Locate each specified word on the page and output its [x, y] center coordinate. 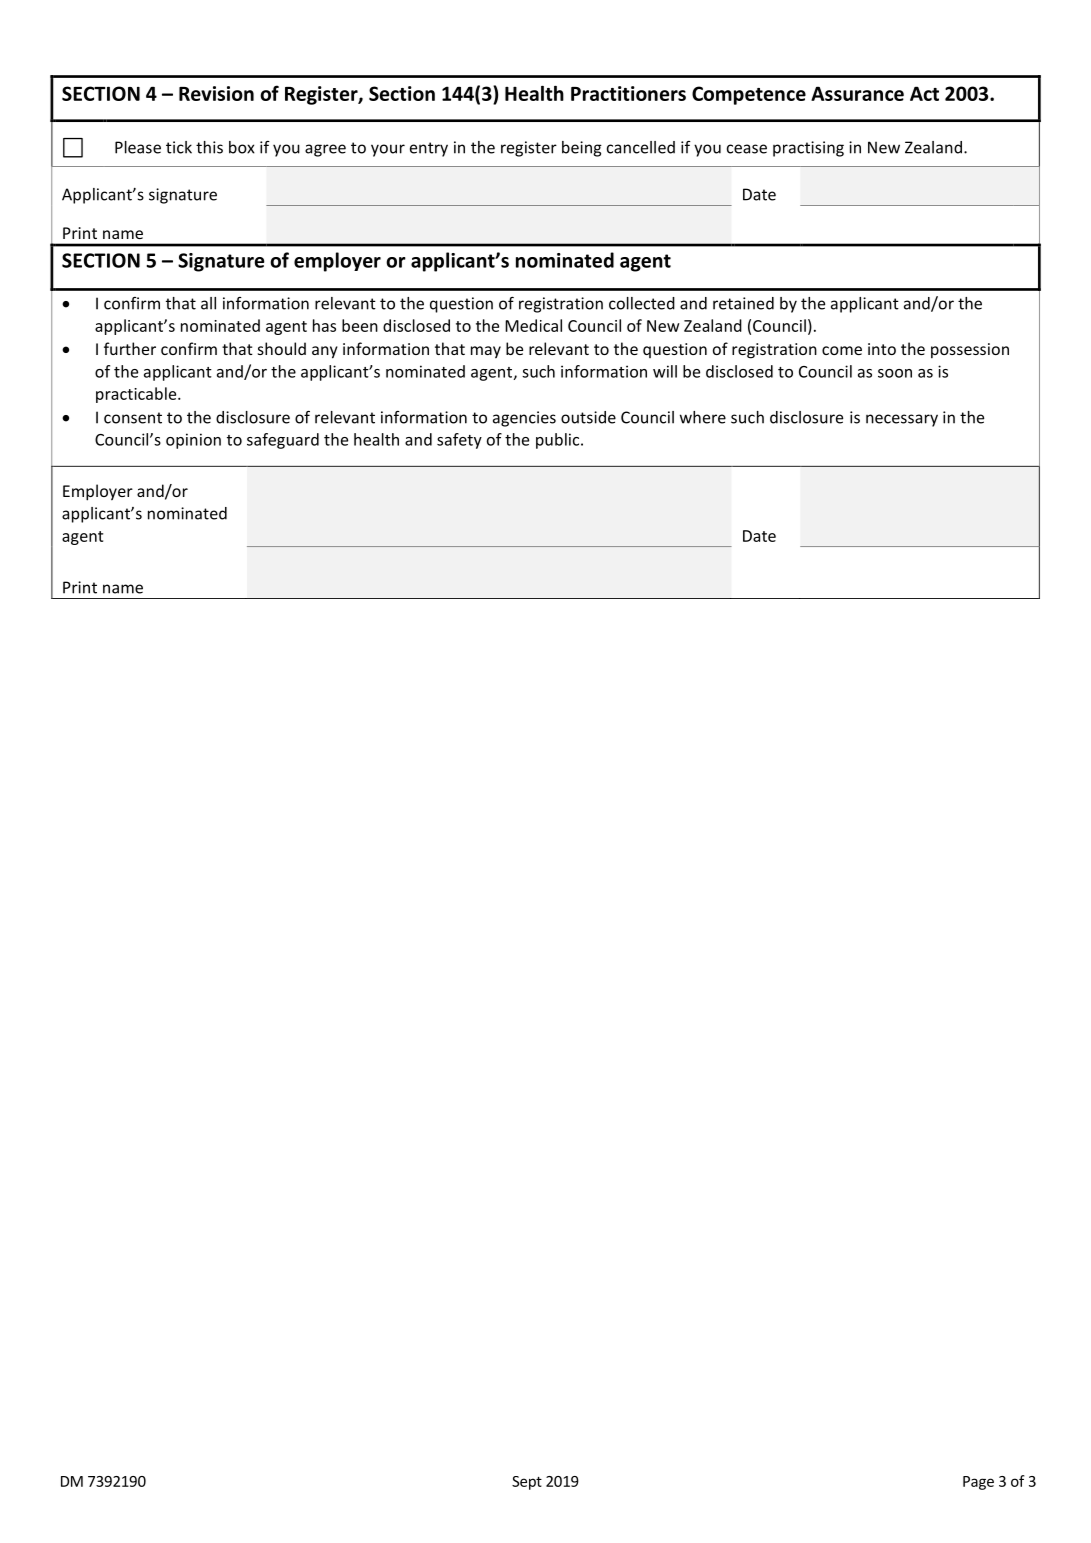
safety [459, 441]
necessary [902, 420]
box [242, 147]
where [703, 417]
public [559, 441]
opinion [193, 441]
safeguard [283, 441]
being [582, 149]
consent [133, 418]
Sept [527, 1483]
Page [978, 1483]
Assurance [857, 93]
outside [588, 417]
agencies [524, 419]
